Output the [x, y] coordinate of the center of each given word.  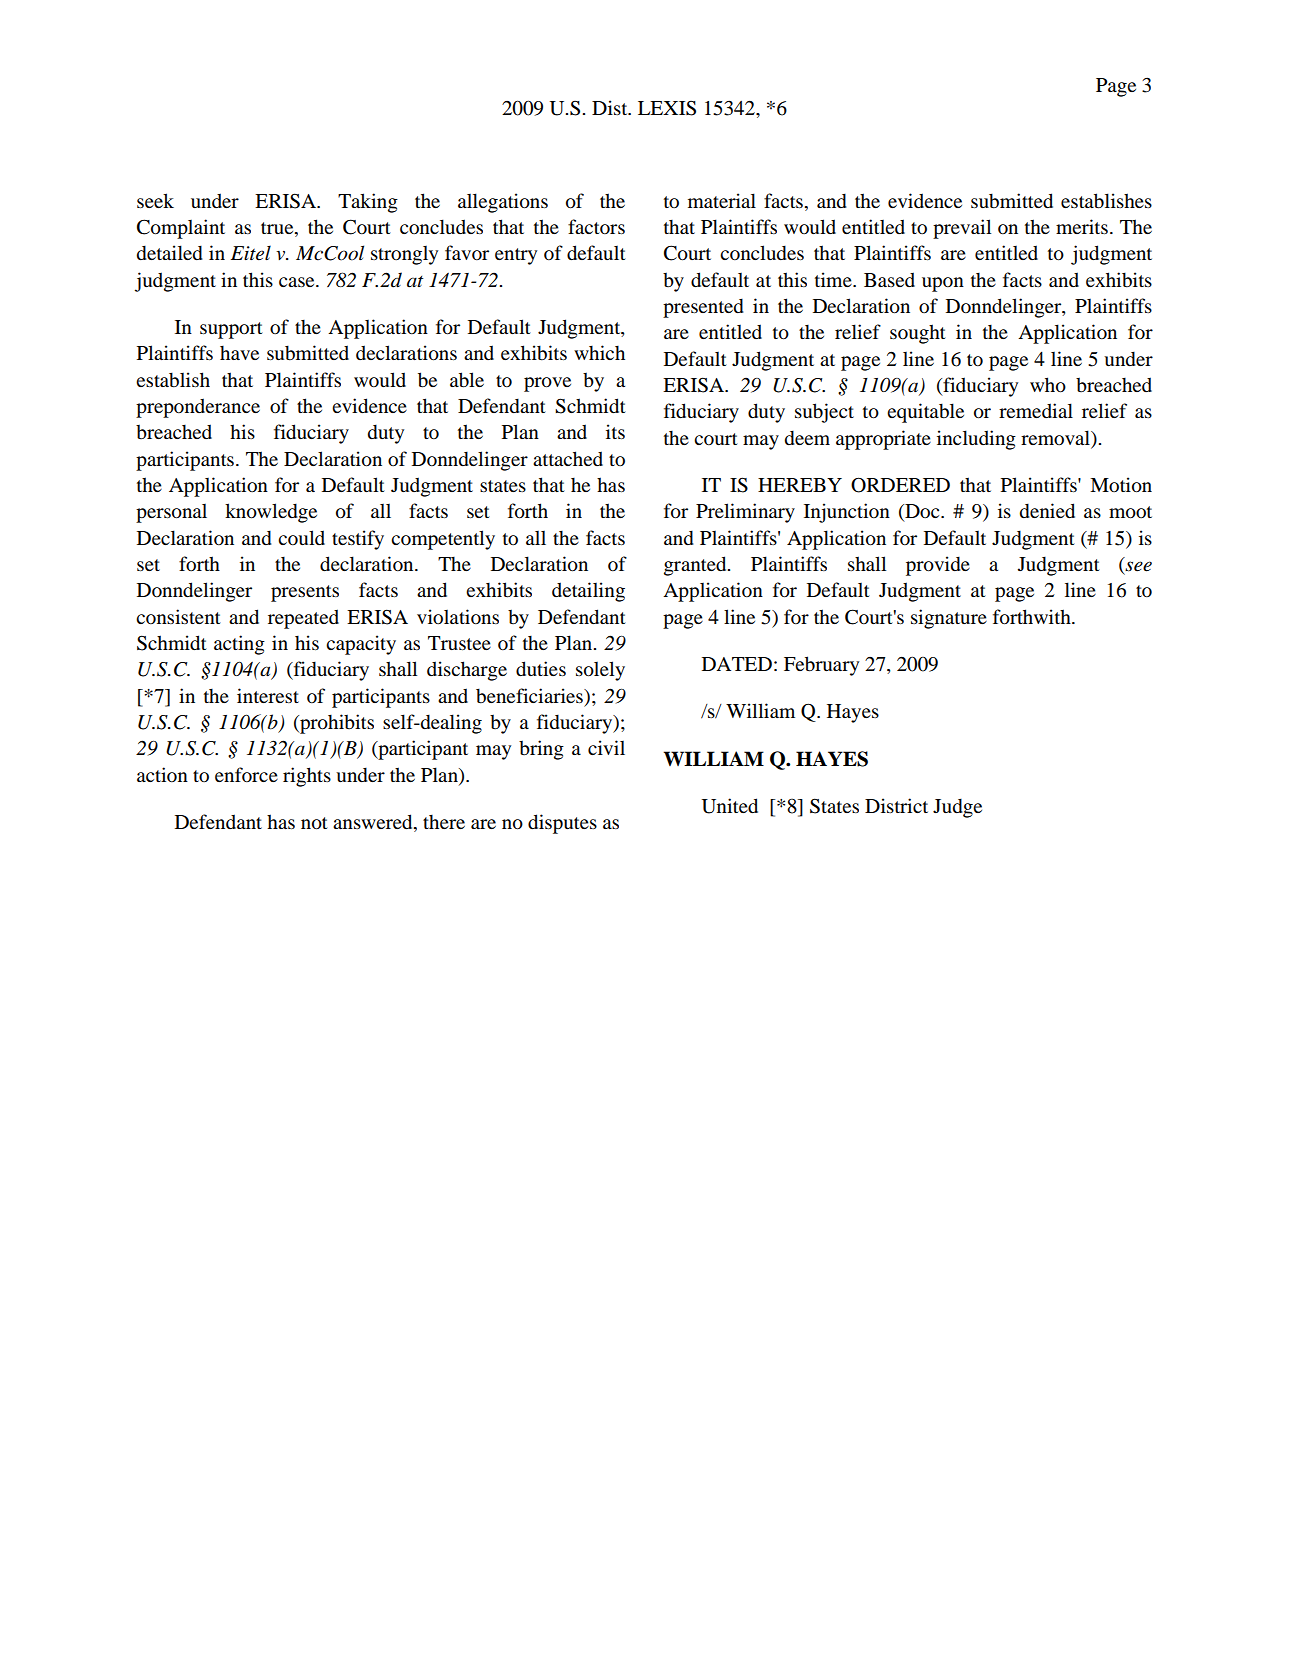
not [314, 823]
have [239, 352]
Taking [368, 203]
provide [938, 566]
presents [305, 593]
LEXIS [667, 108]
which [599, 352]
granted [696, 566]
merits [1082, 226]
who [1048, 385]
